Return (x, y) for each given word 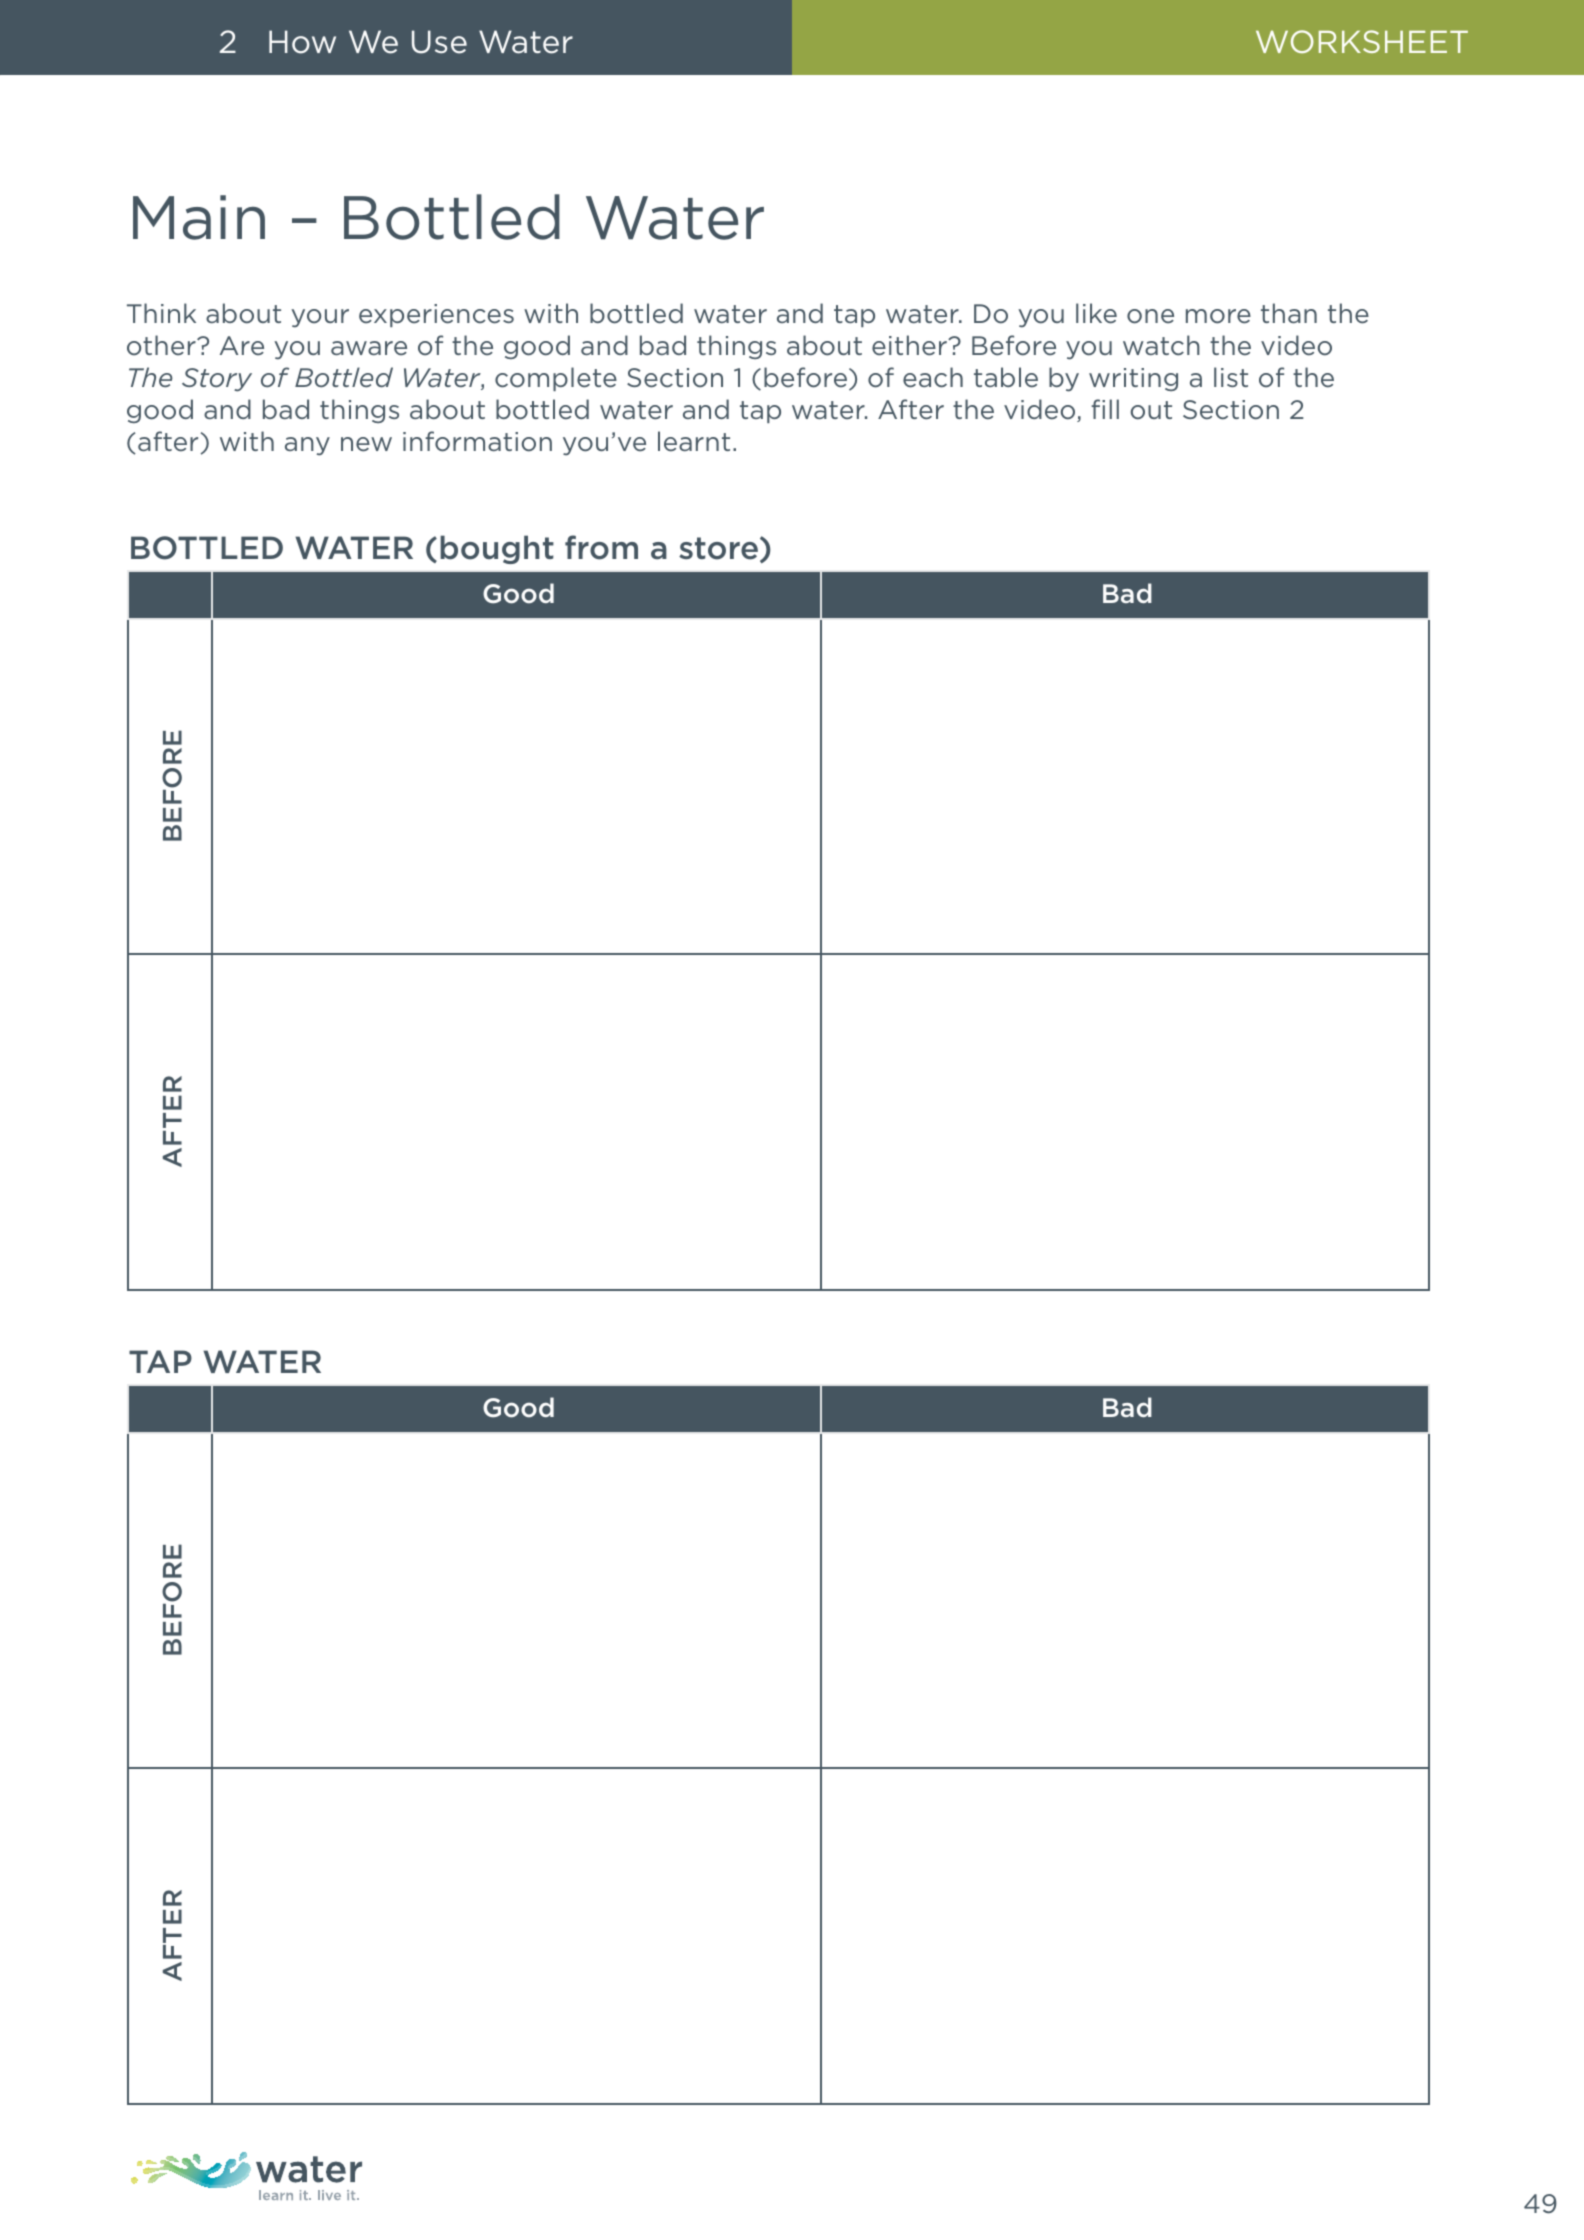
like (1096, 313)
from (601, 547)
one (1150, 316)
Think (161, 313)
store (718, 548)
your (320, 318)
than (1289, 313)
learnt (694, 441)
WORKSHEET (1362, 41)
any (307, 446)
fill (1105, 409)
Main (199, 217)
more (1218, 316)
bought (497, 549)
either (910, 345)
